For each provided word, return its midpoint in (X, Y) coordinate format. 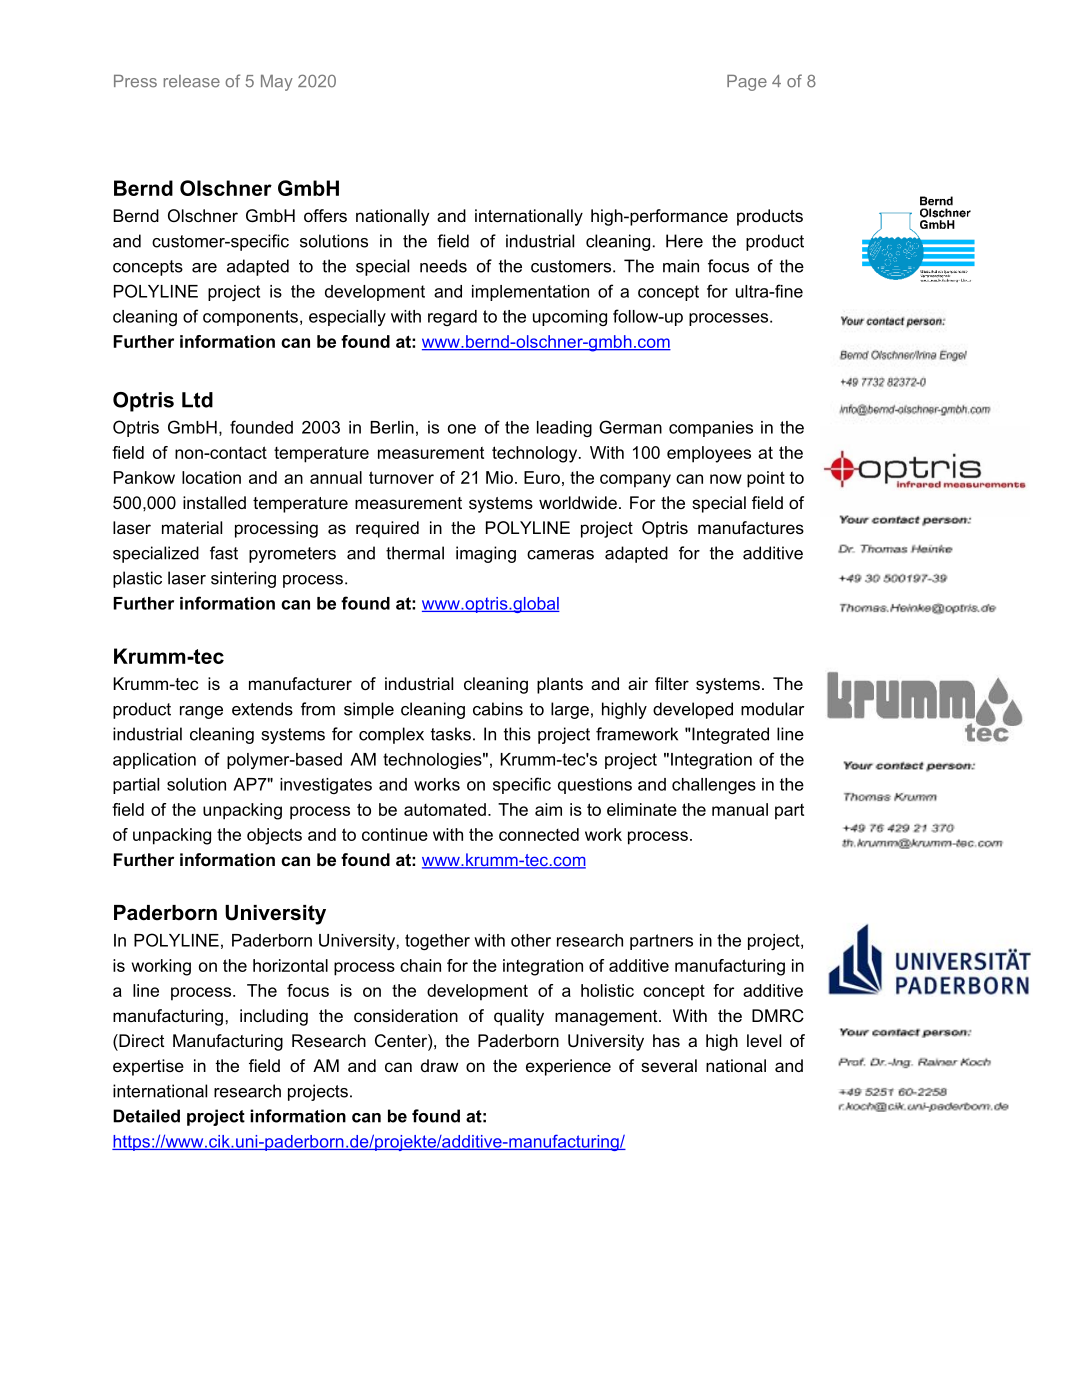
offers (325, 215)
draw (439, 1065)
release (192, 81)
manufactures (751, 527)
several (669, 1065)
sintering (243, 579)
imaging (486, 554)
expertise (148, 1067)
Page (747, 83)
